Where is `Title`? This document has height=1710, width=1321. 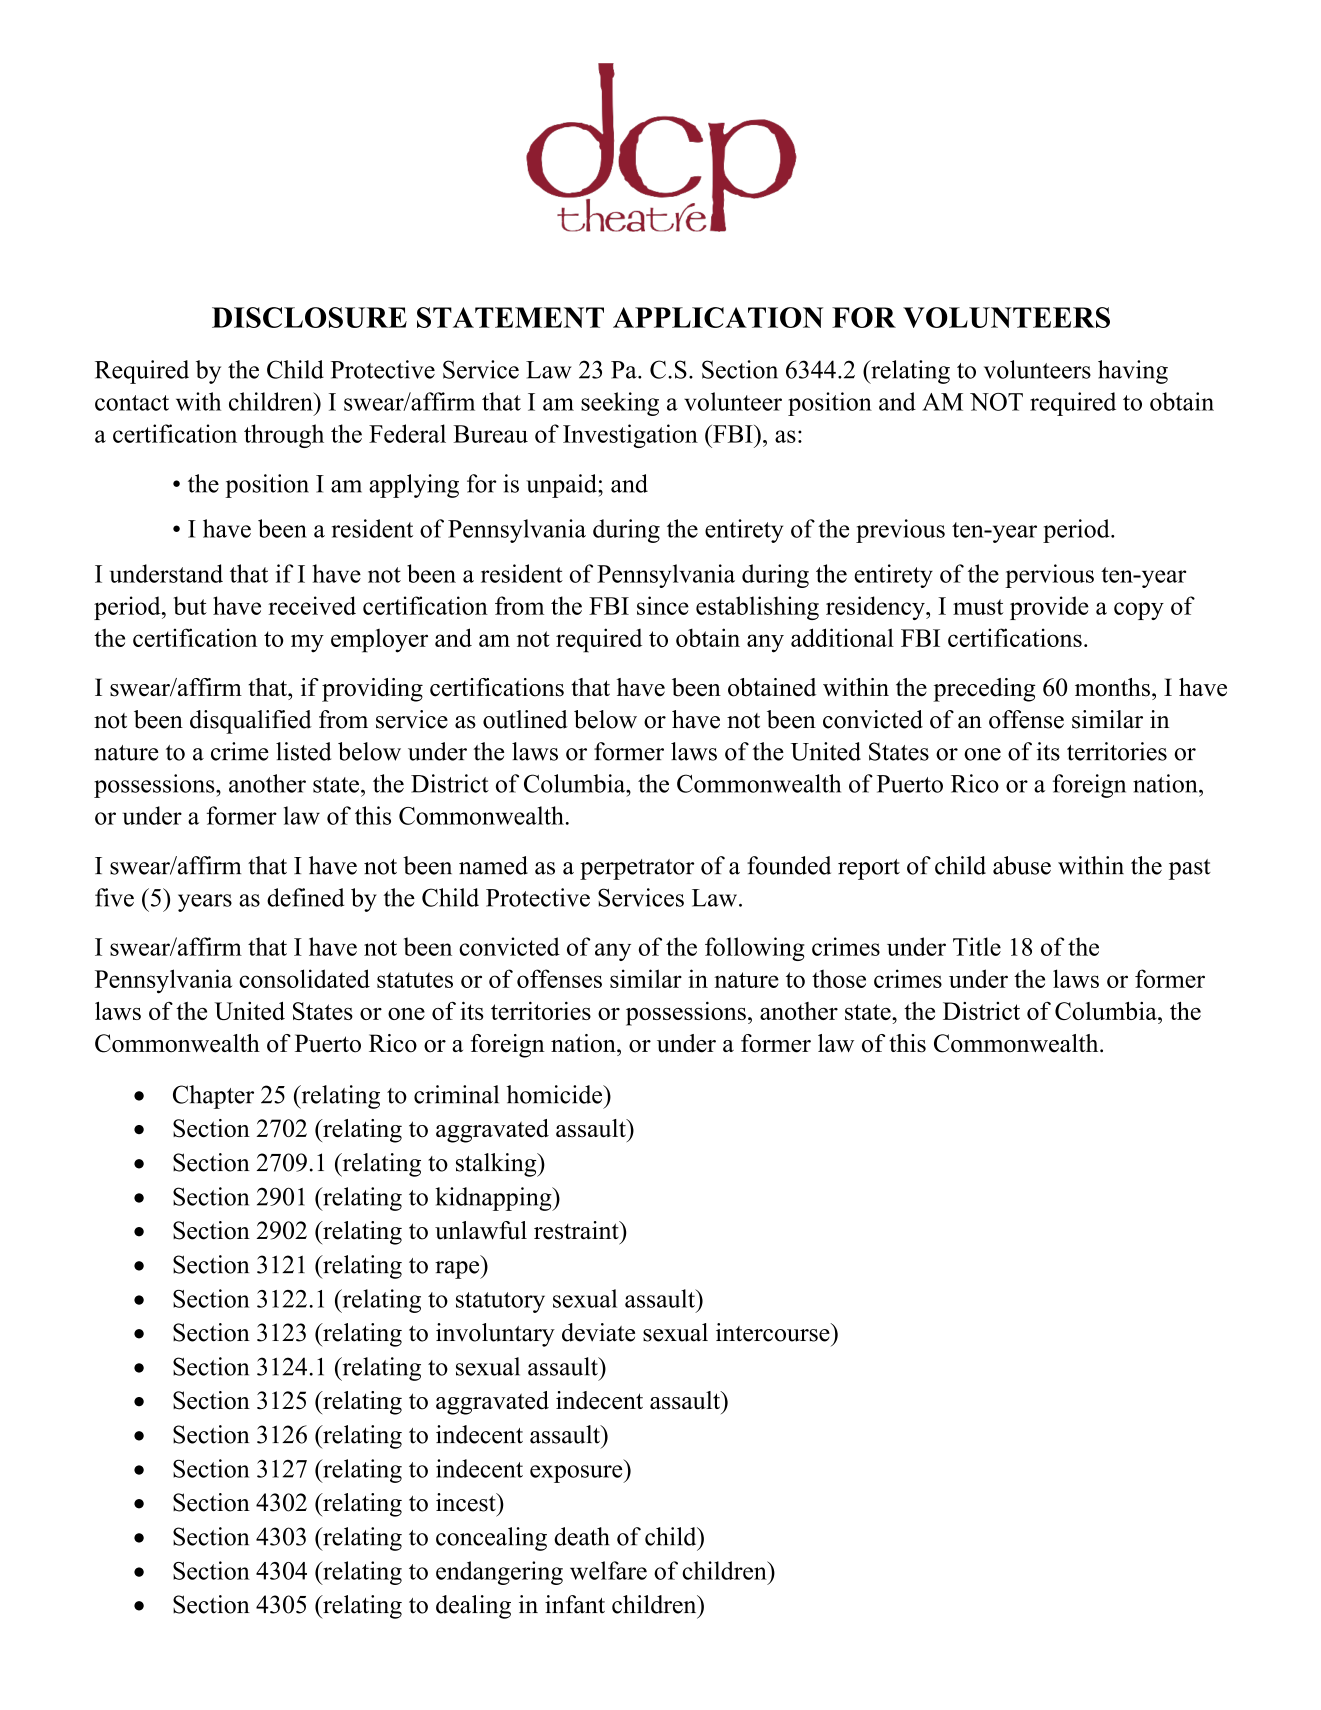 Title is located at coordinates (977, 946).
